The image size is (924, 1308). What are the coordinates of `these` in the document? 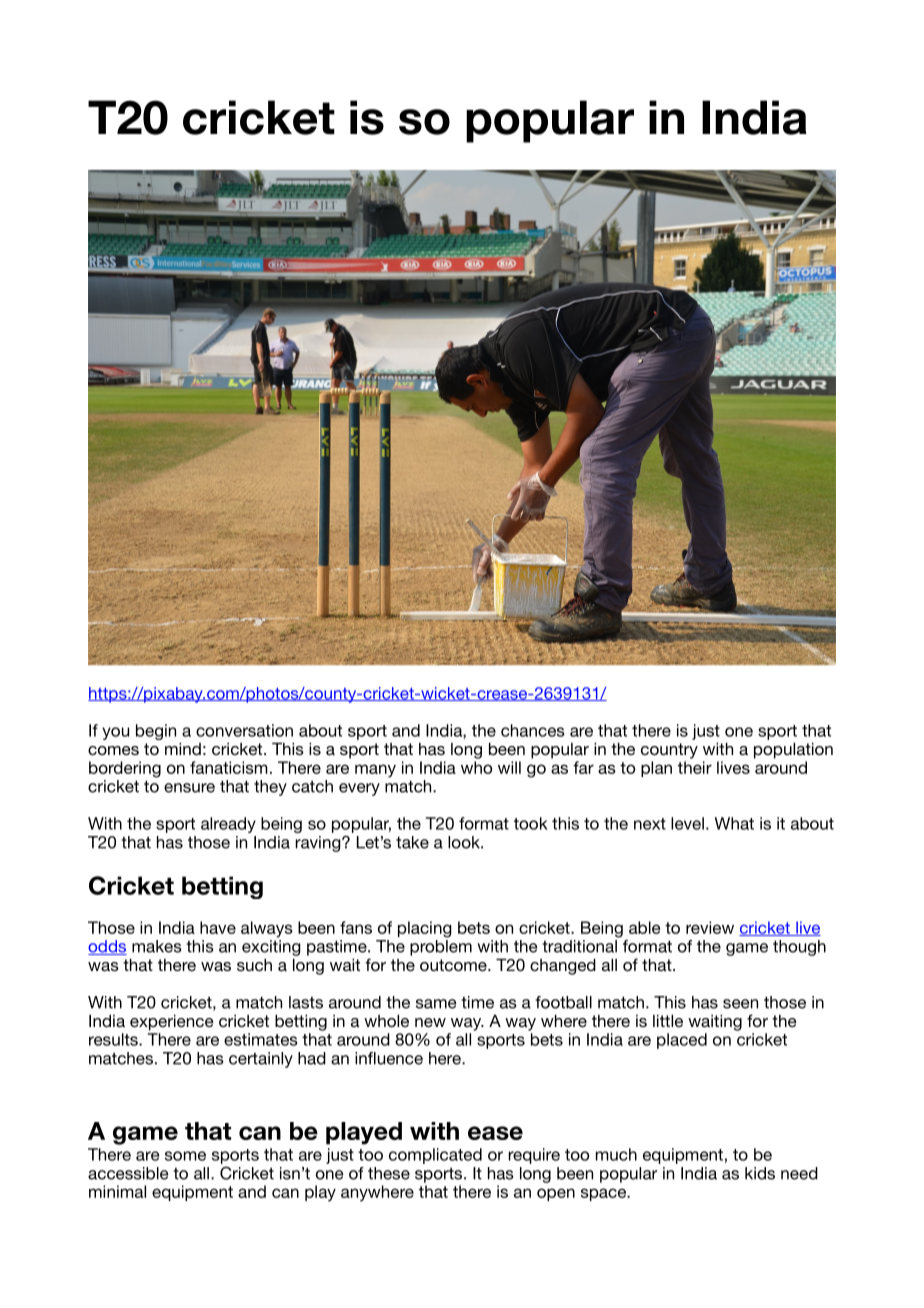 It's located at (389, 1173).
